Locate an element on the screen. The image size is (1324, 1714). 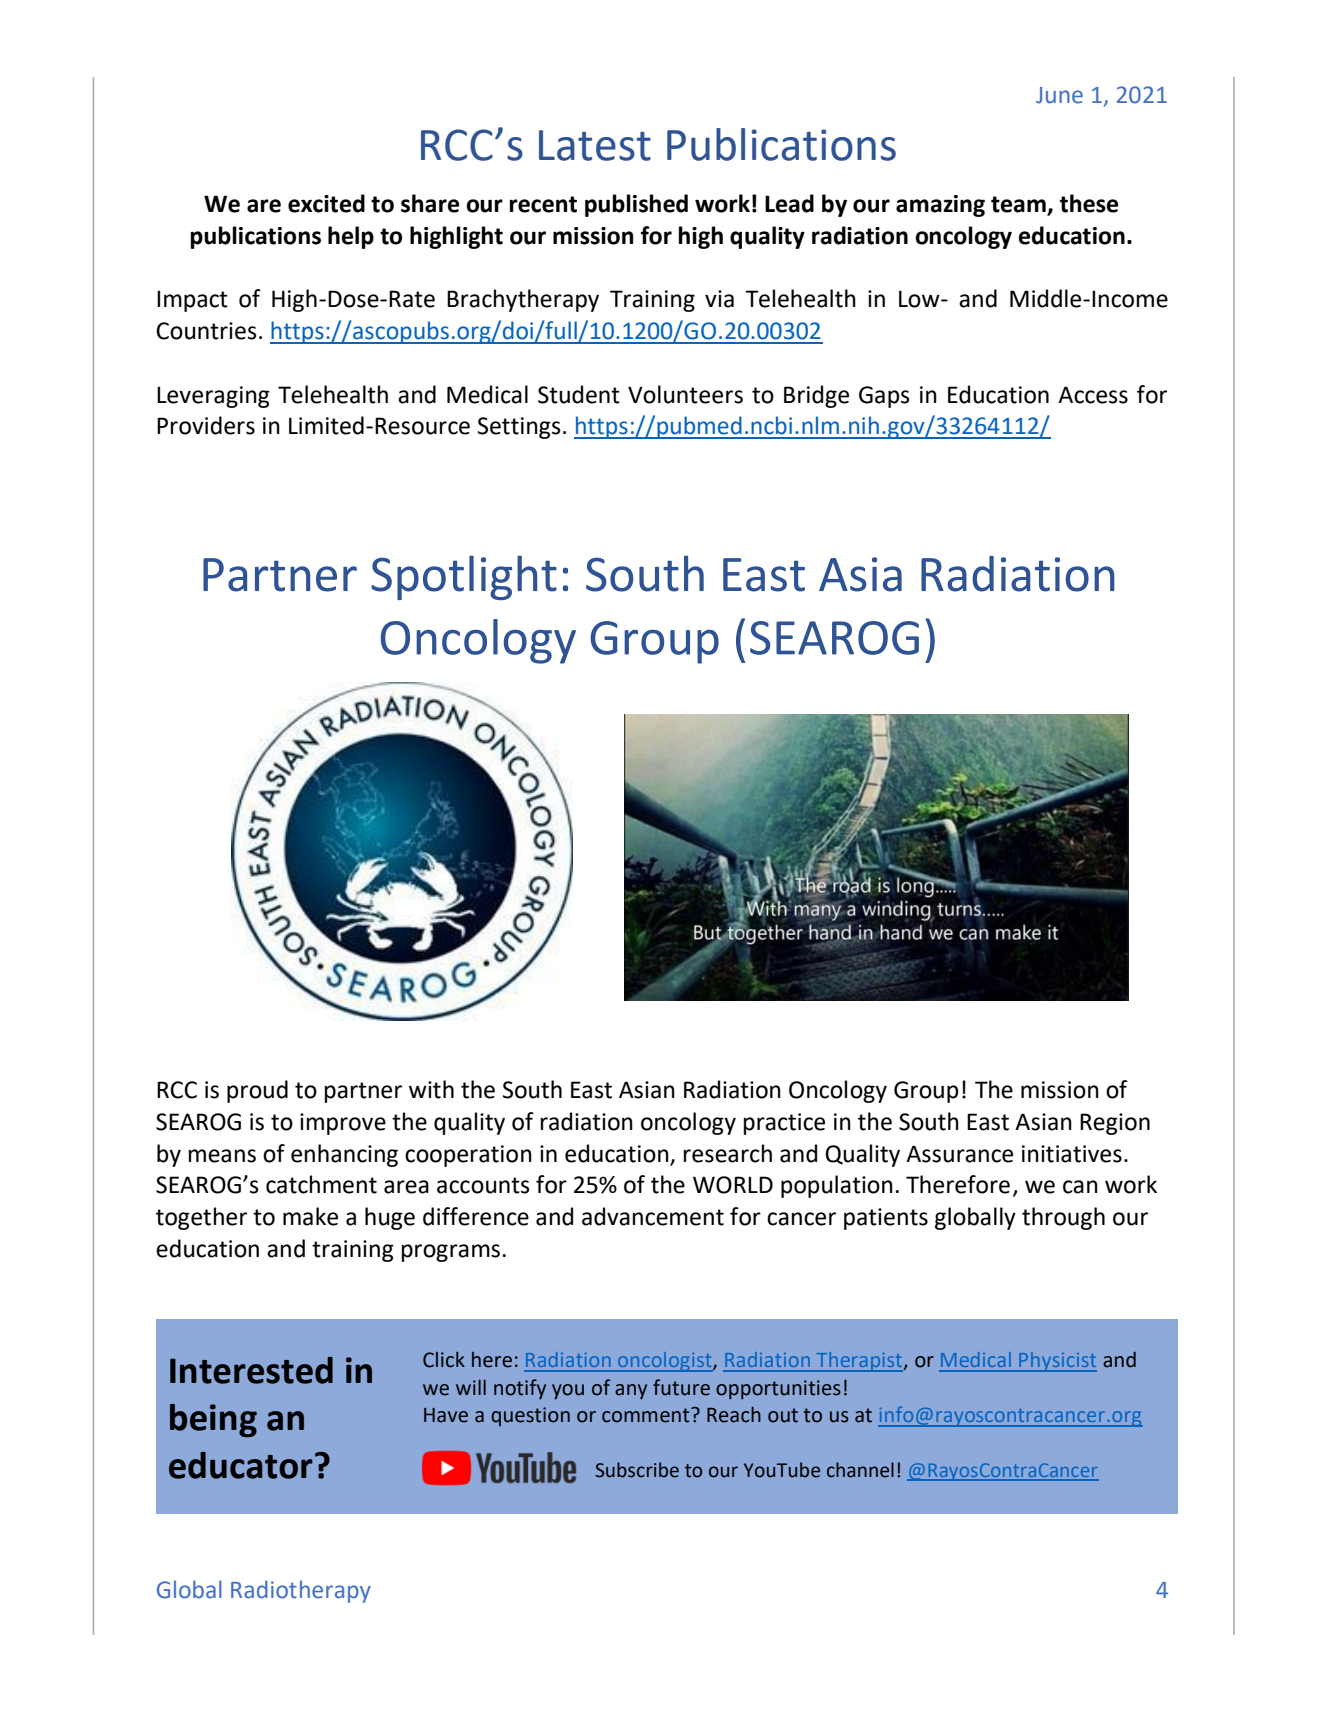
advancement is located at coordinates (653, 1216).
